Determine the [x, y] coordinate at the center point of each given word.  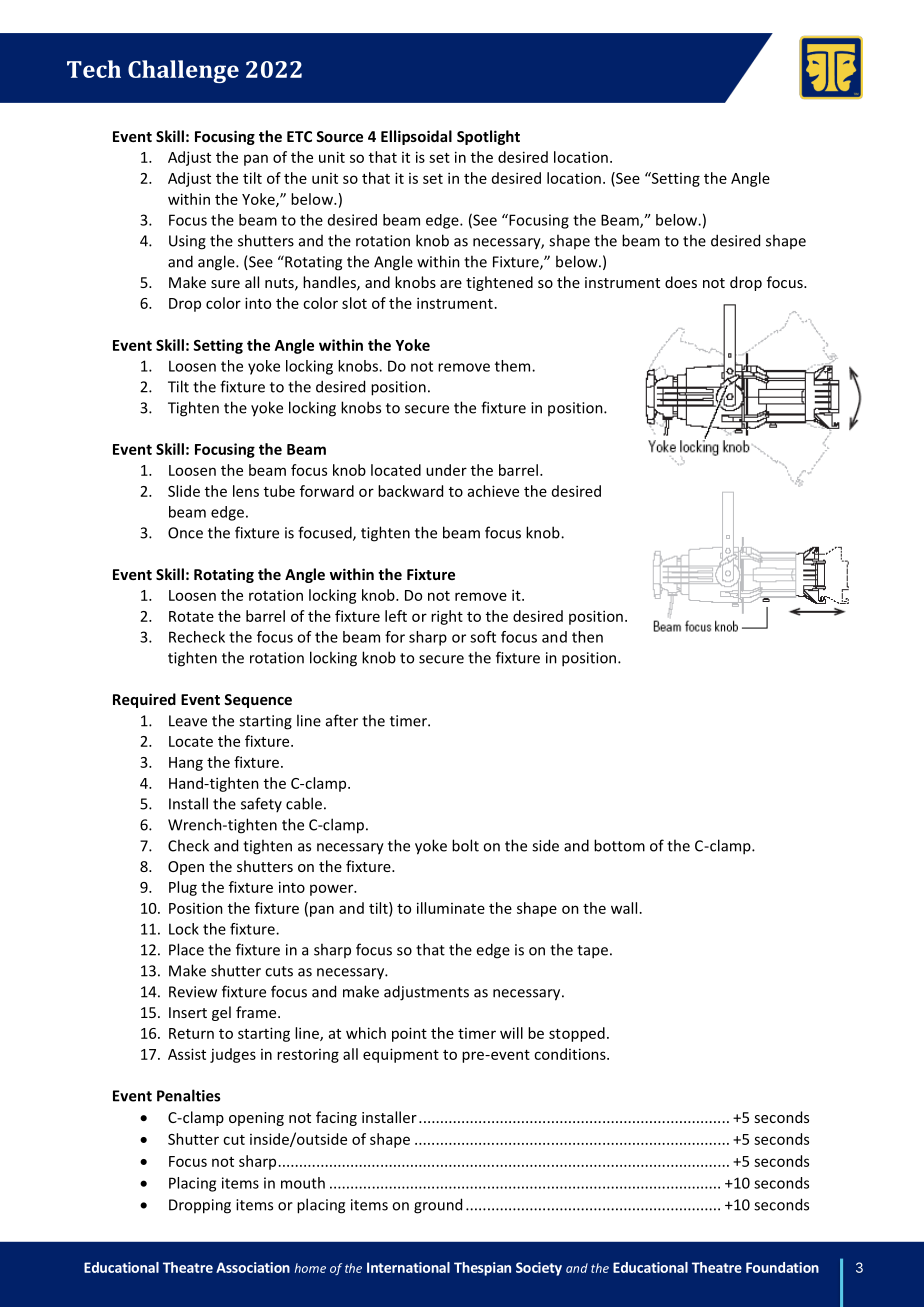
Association [253, 1267]
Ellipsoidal [416, 137]
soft [483, 637]
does [681, 282]
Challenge [183, 71]
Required [144, 700]
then [587, 637]
